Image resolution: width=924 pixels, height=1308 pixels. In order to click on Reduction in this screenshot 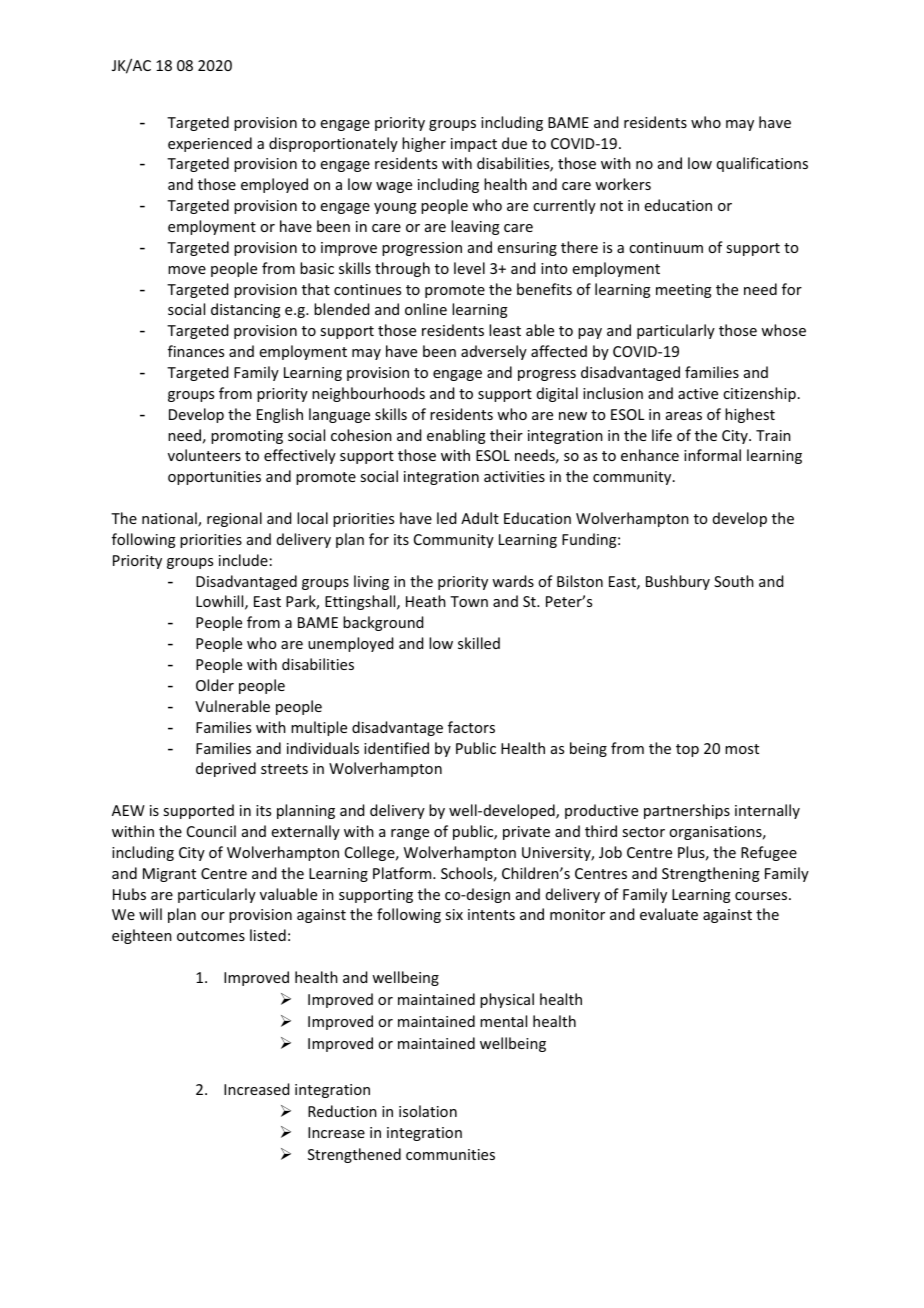, I will do `click(342, 1111)`.
